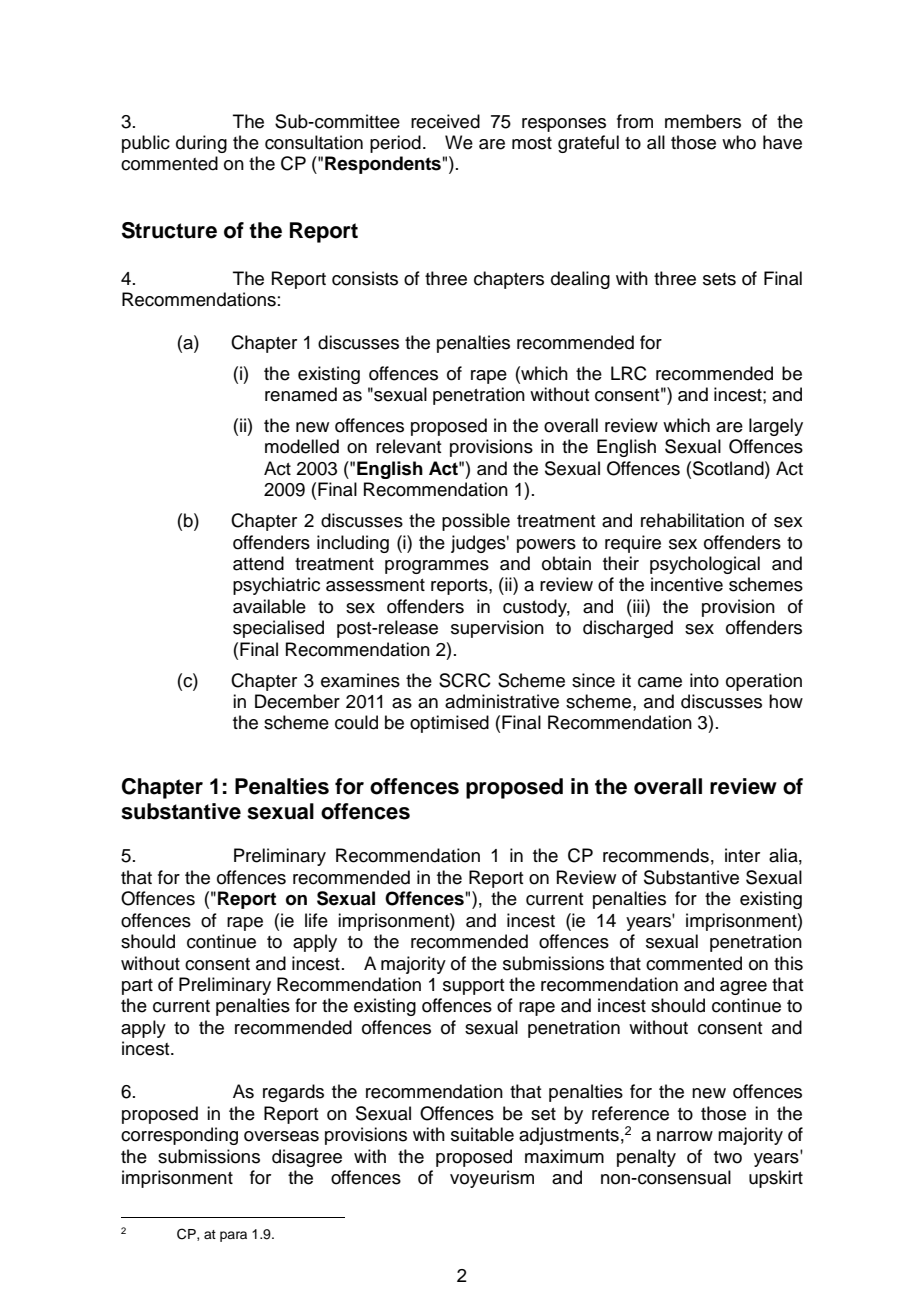 The height and width of the screenshot is (1308, 924). Describe the element at coordinates (233, 1236) in the screenshot. I see `para` at that location.
